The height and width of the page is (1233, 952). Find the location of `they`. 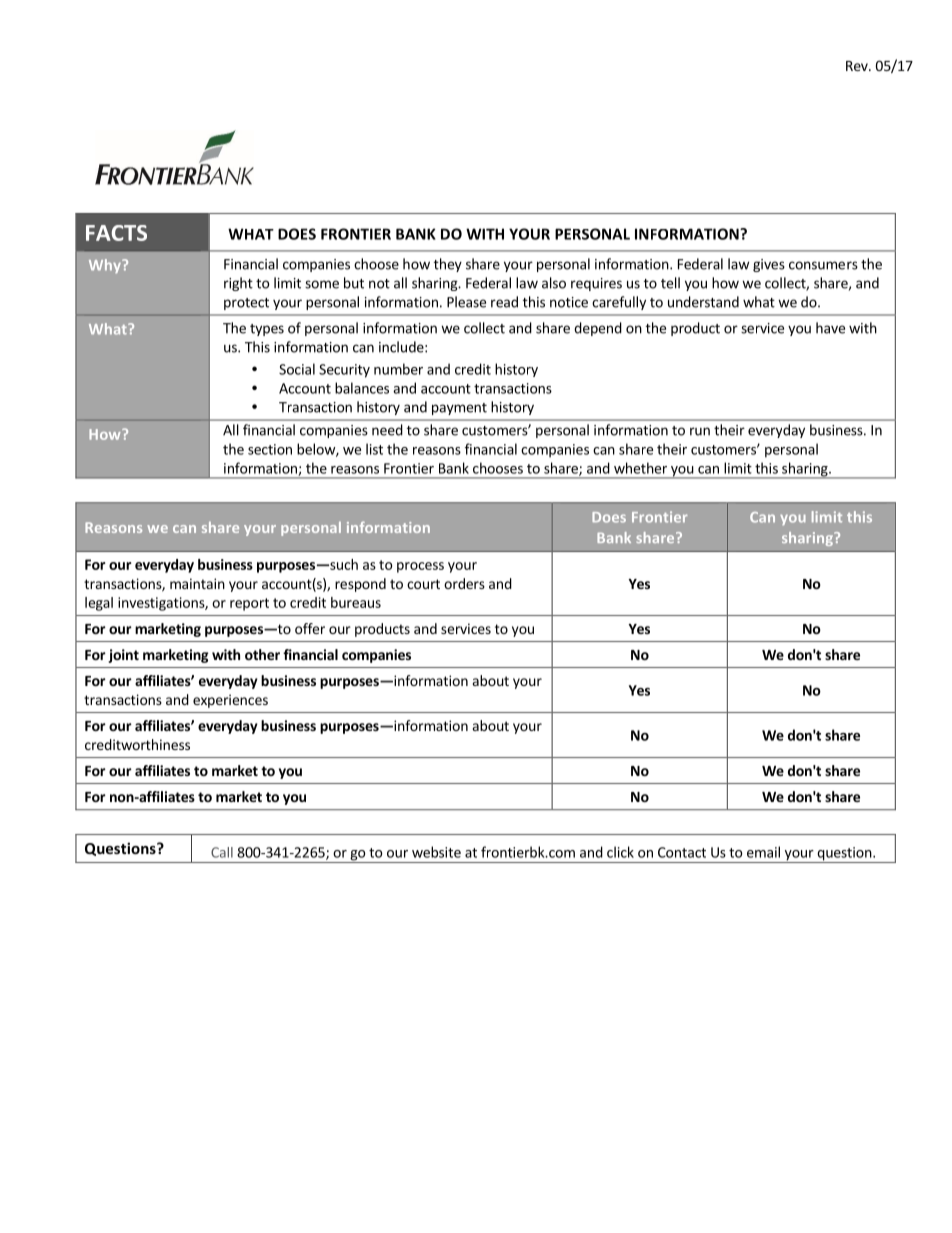

they is located at coordinates (448, 265).
